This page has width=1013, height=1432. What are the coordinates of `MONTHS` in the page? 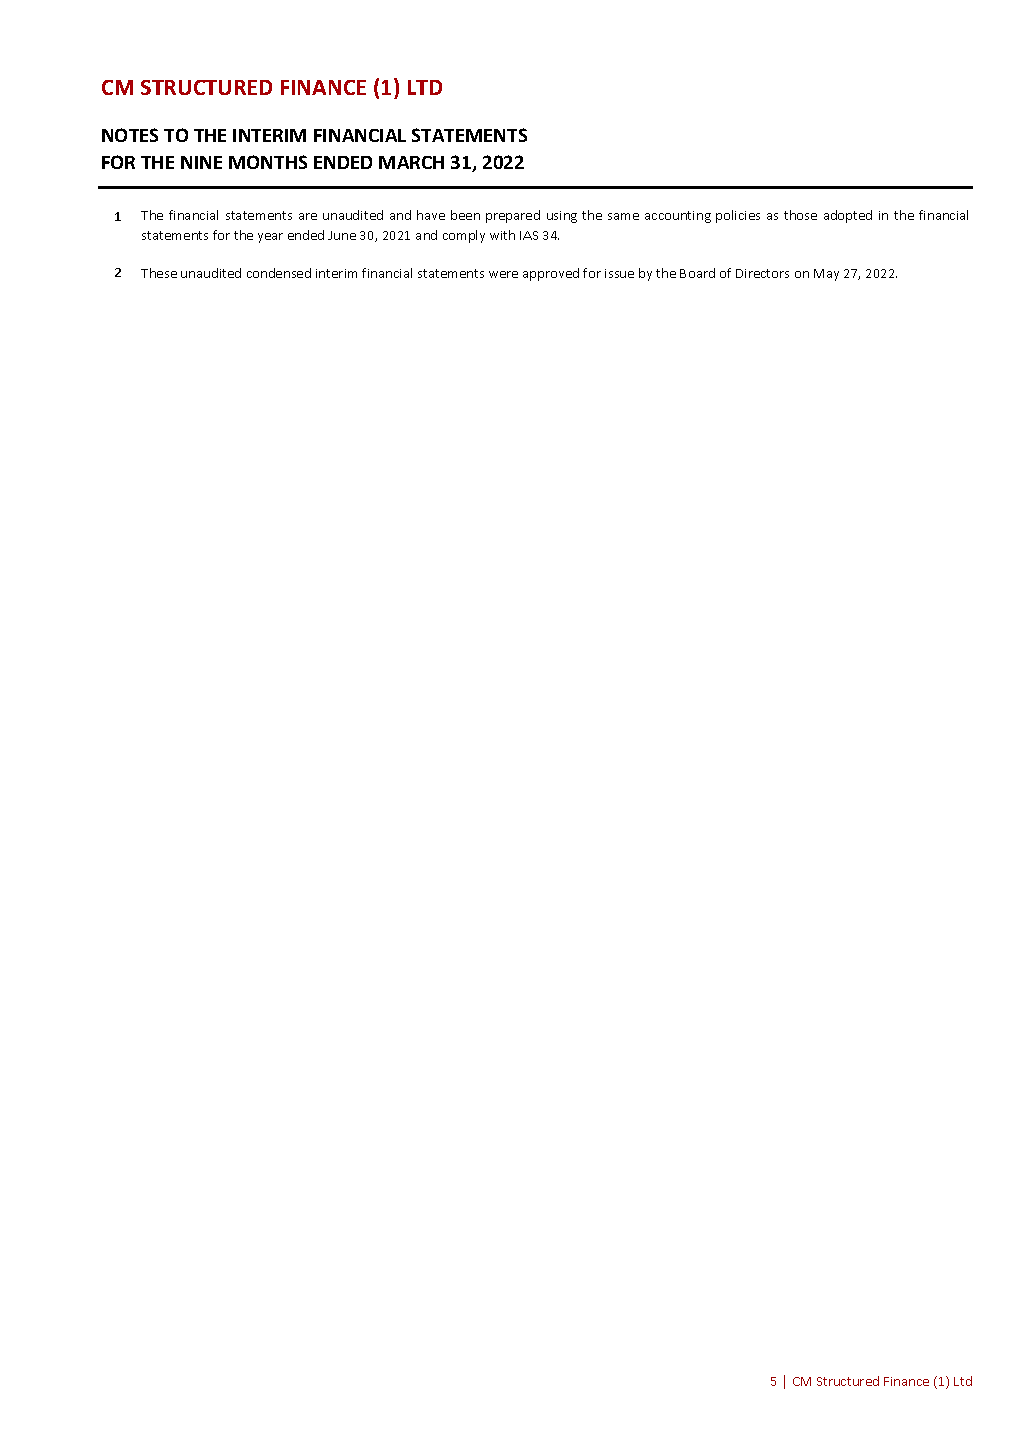 It's located at (268, 162).
